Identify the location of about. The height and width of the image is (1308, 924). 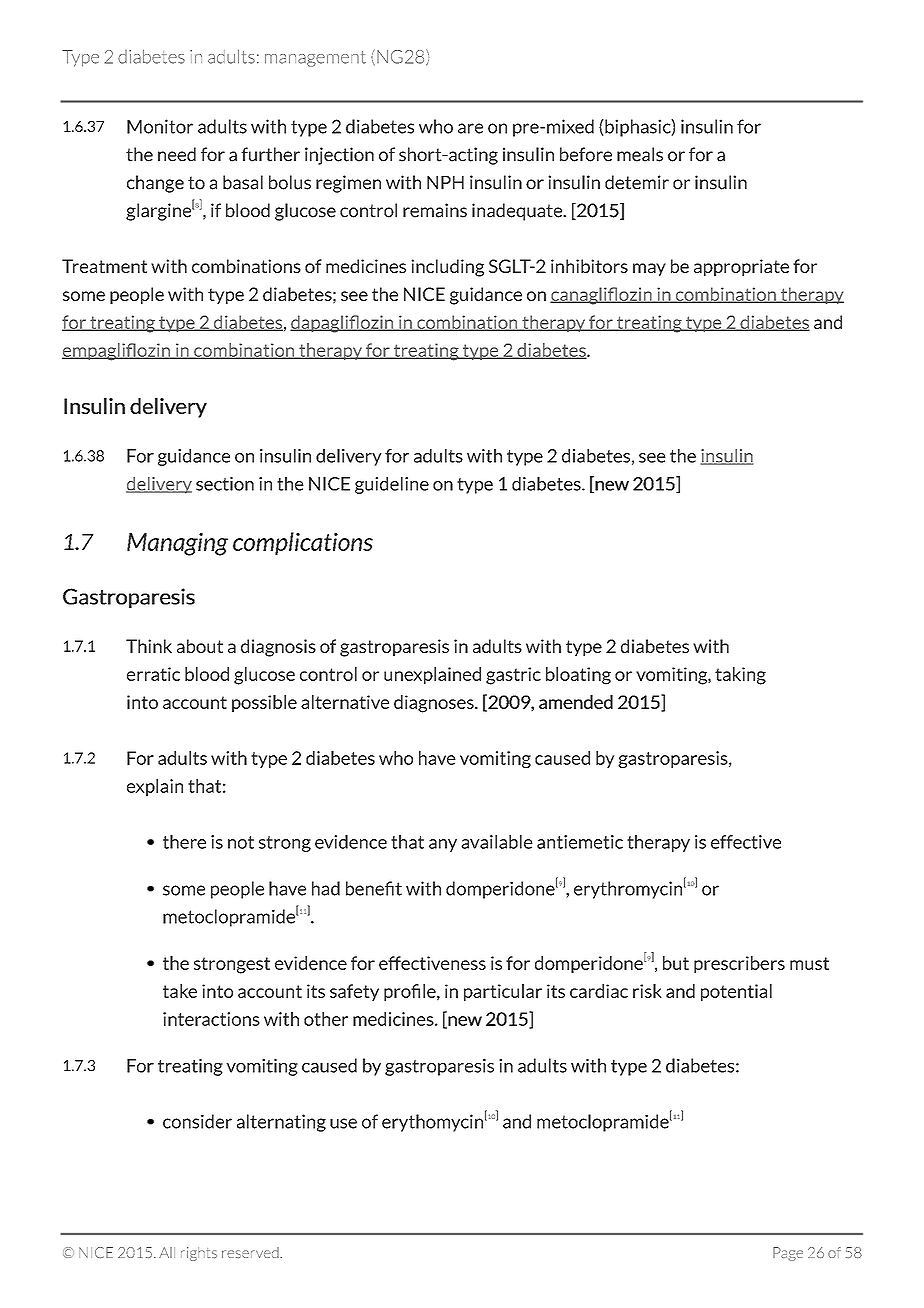
(200, 646).
